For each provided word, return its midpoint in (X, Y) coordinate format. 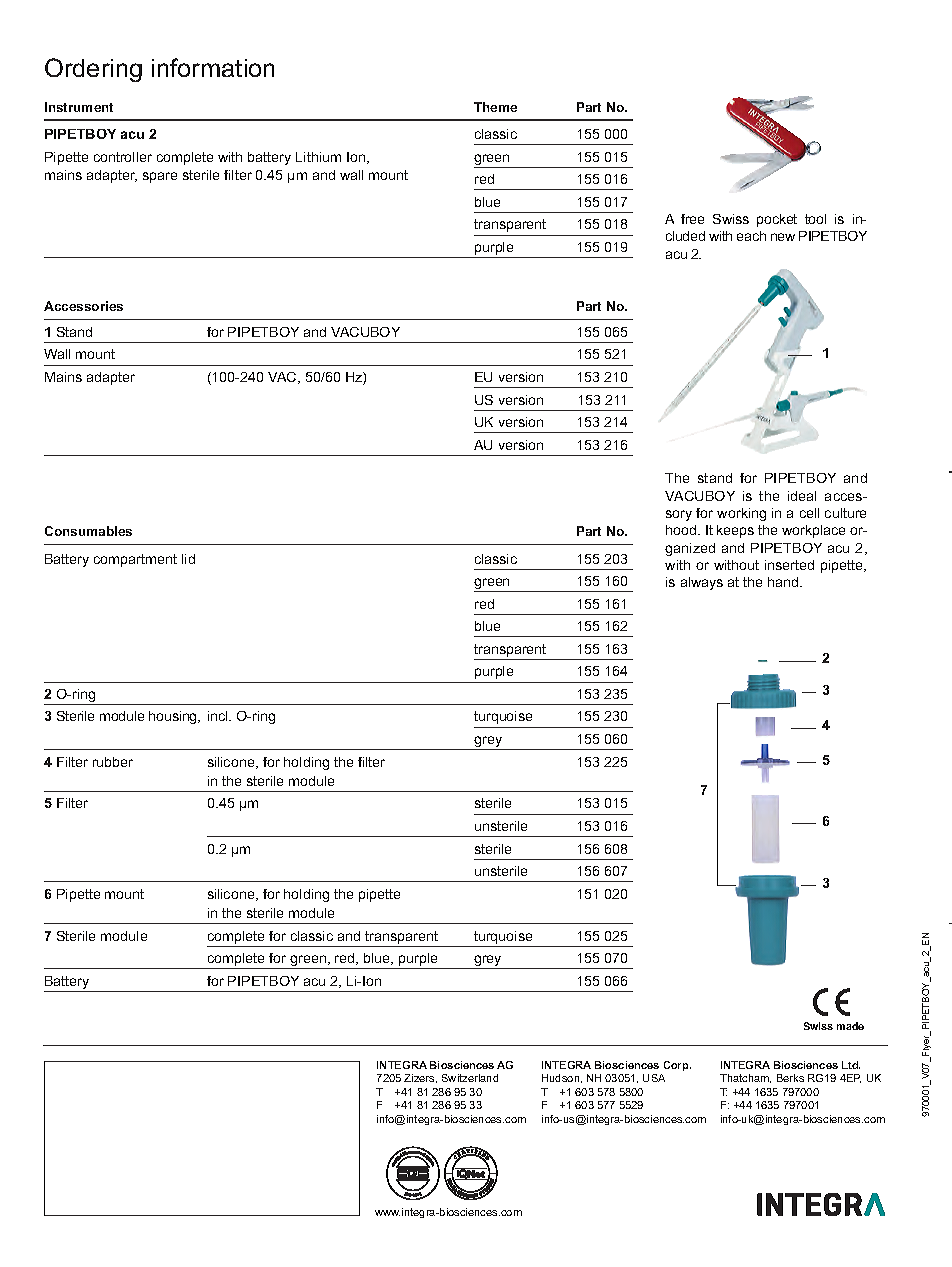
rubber (113, 762)
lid (188, 559)
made (850, 1026)
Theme (495, 107)
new (783, 237)
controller (123, 157)
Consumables (88, 531)
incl (219, 716)
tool (815, 219)
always (702, 583)
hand (784, 582)
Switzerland (470, 1078)
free (692, 219)
